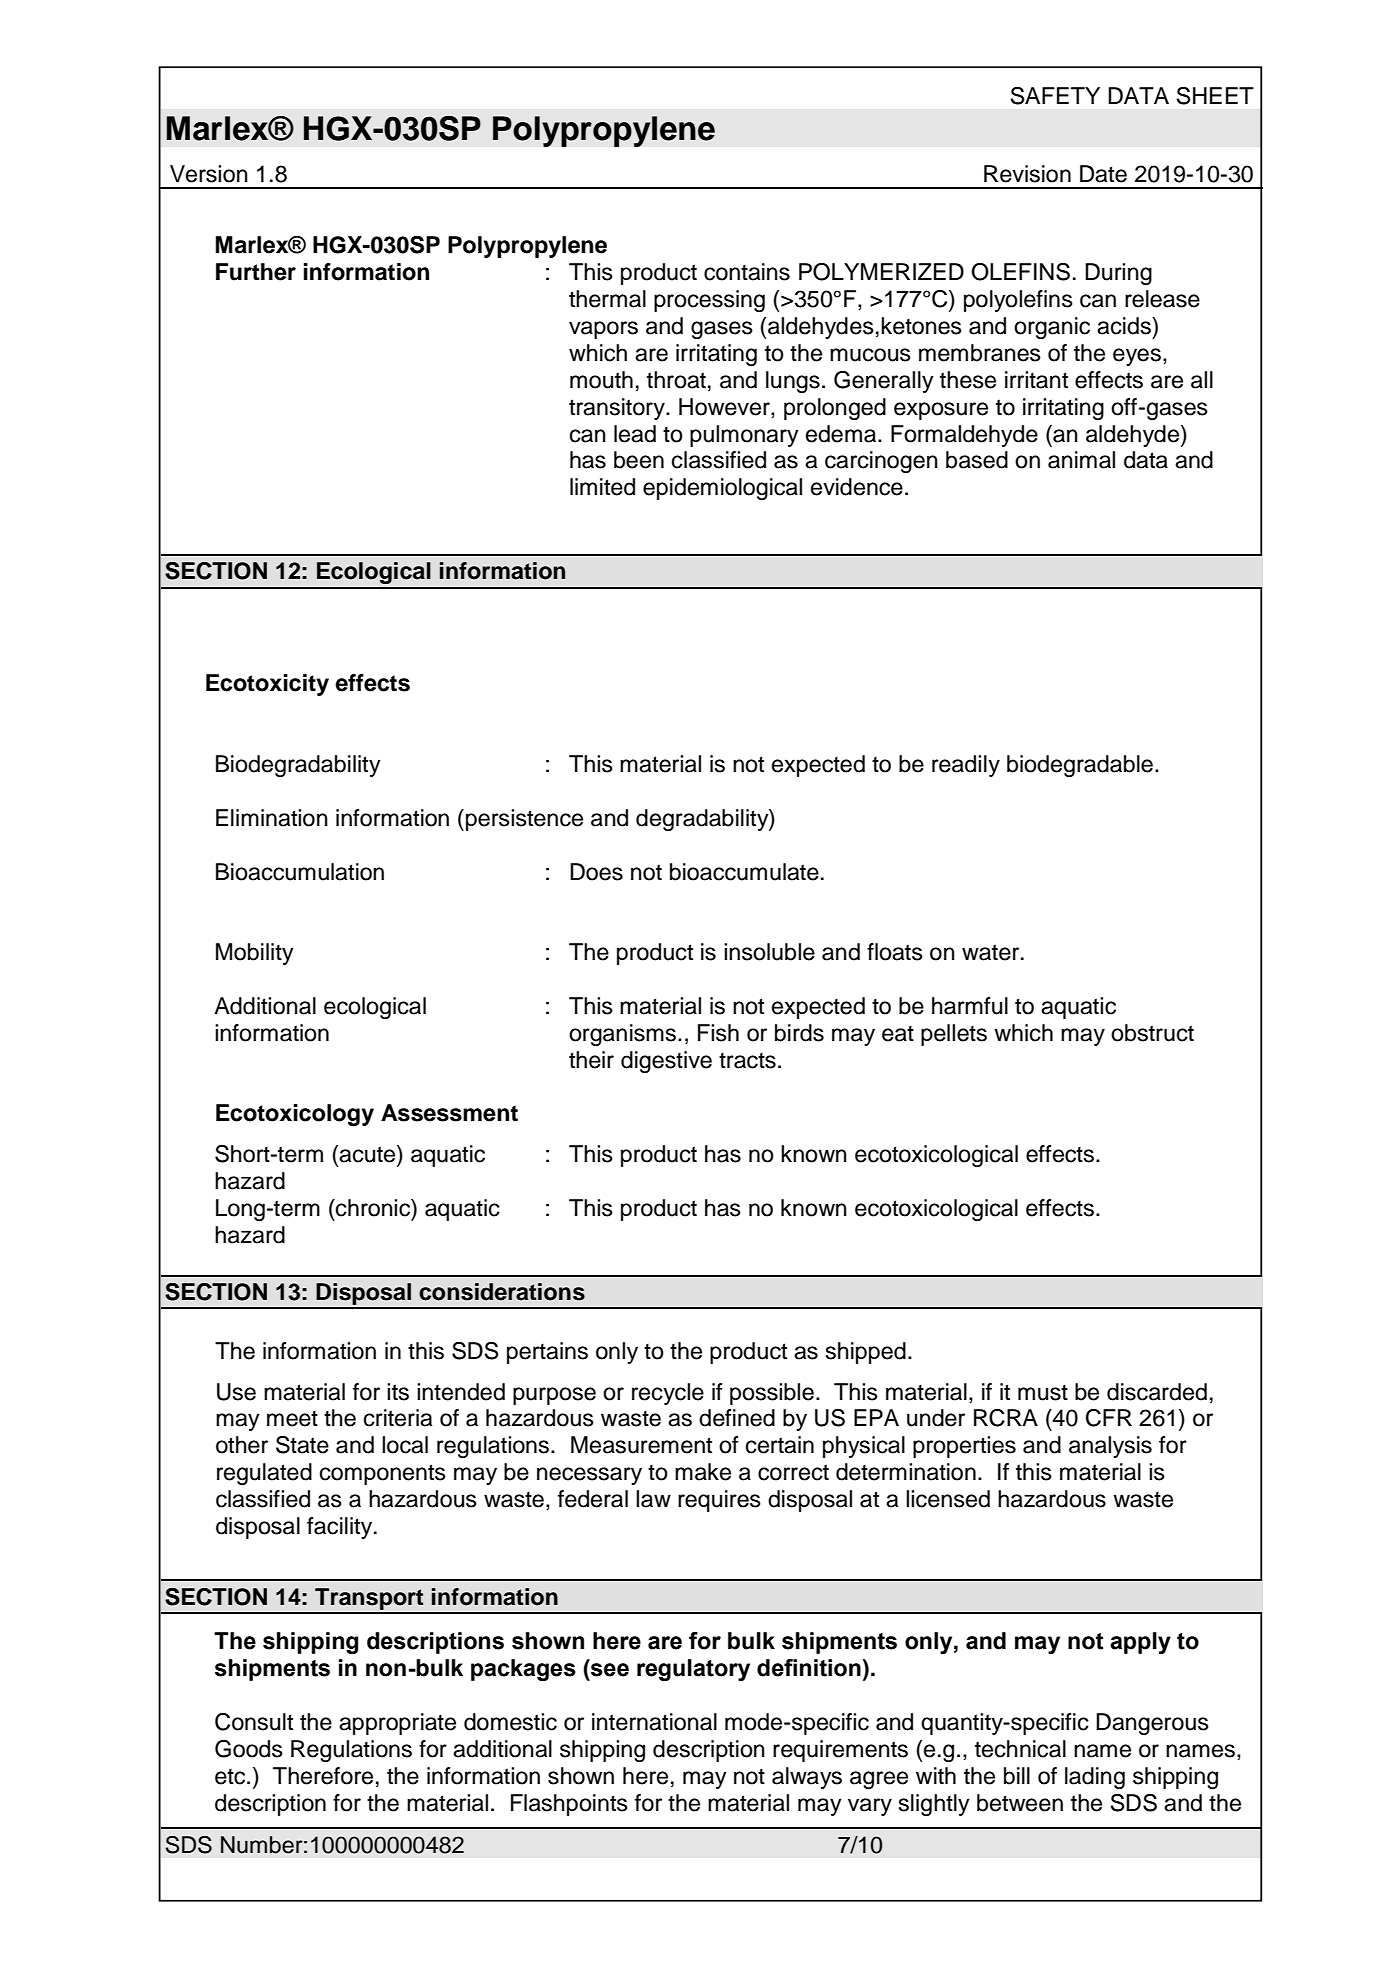  What do you see at coordinates (397, 1724) in the screenshot?
I see `appropriate` at bounding box center [397, 1724].
